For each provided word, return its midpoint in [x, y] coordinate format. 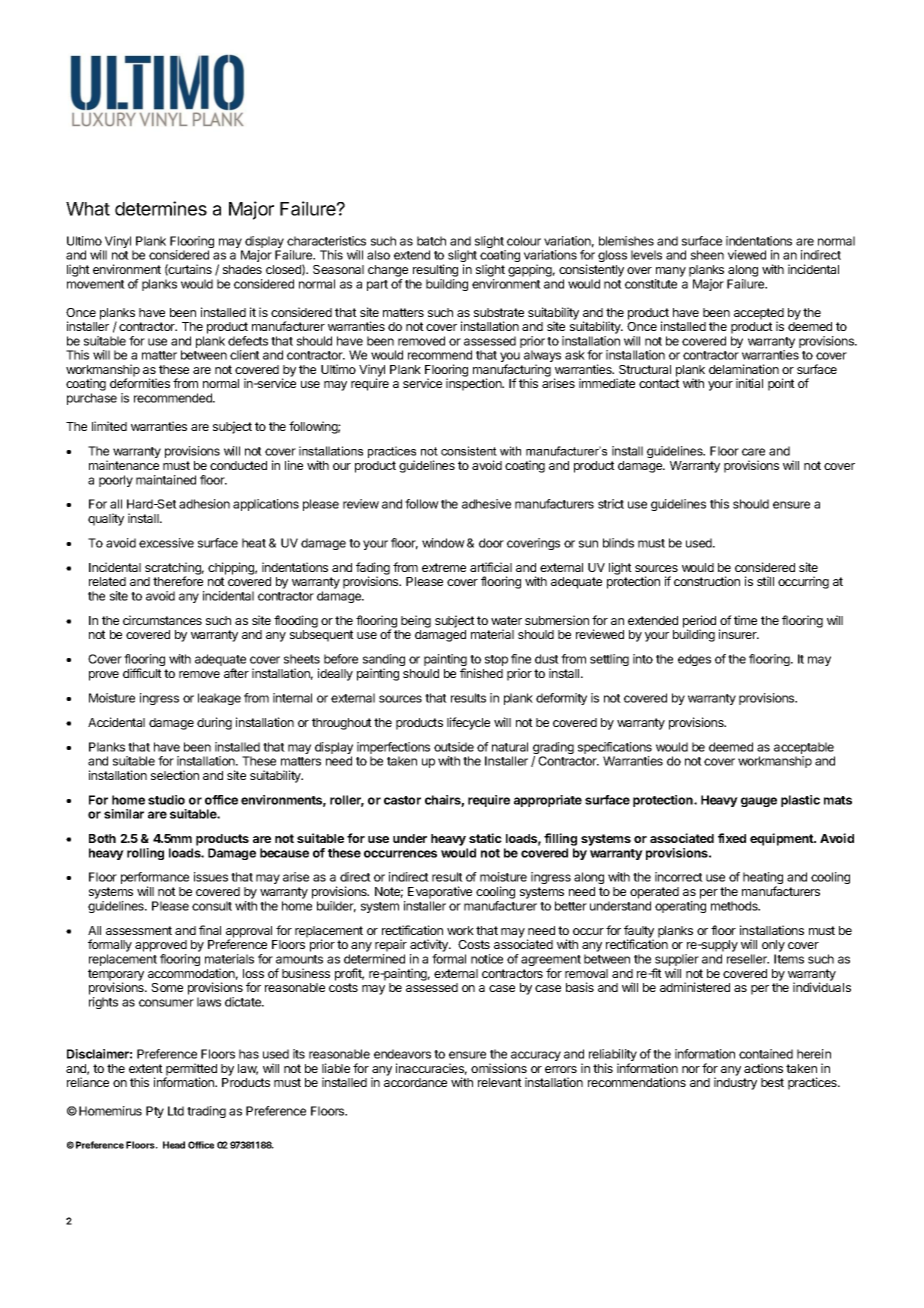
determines [161, 208]
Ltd [176, 1111]
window [443, 543]
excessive [166, 543]
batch [431, 241]
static [485, 838]
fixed [732, 838]
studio [166, 800]
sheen [707, 255]
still [765, 581]
